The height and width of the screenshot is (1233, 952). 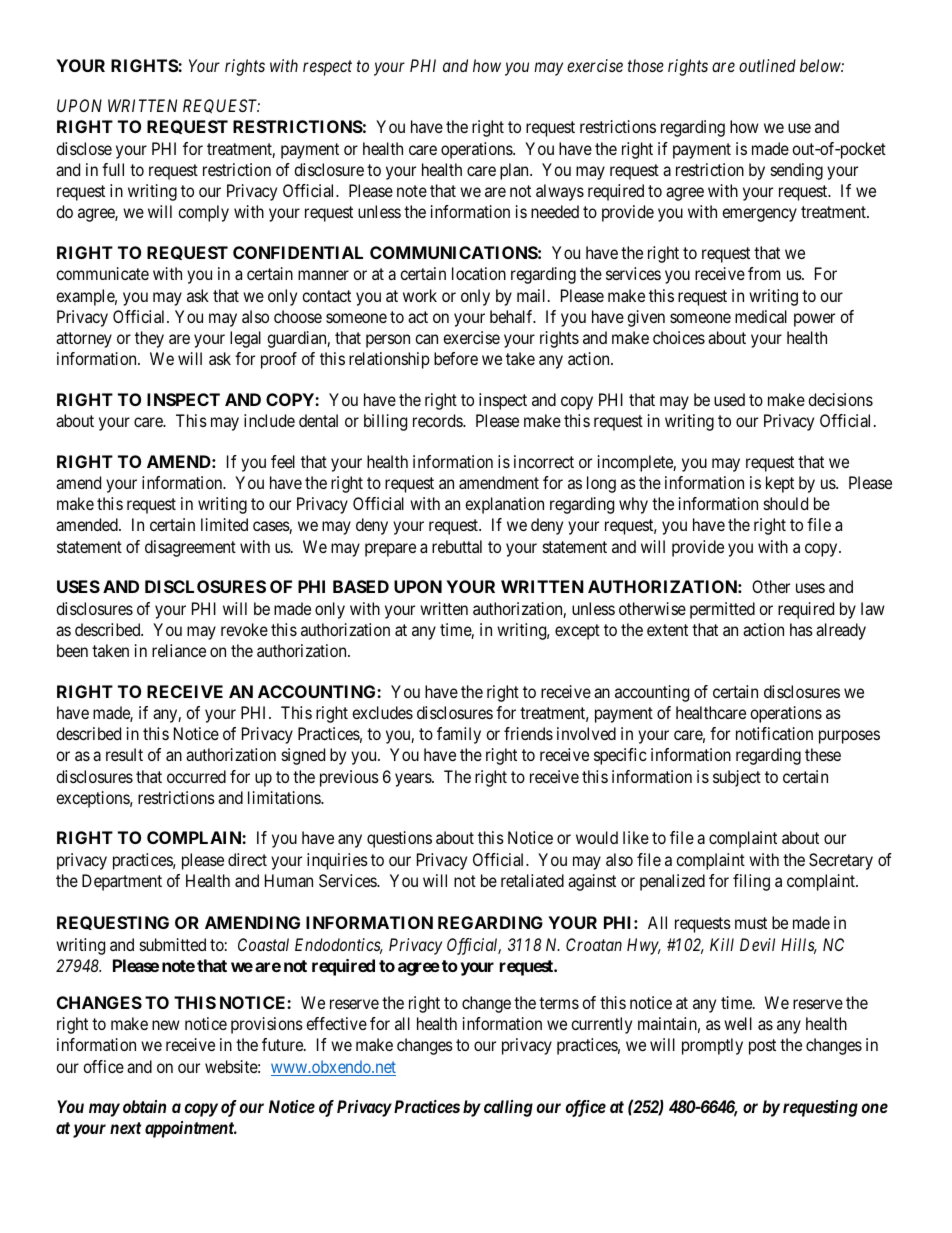 What do you see at coordinates (479, 273) in the screenshot?
I see `location` at bounding box center [479, 273].
